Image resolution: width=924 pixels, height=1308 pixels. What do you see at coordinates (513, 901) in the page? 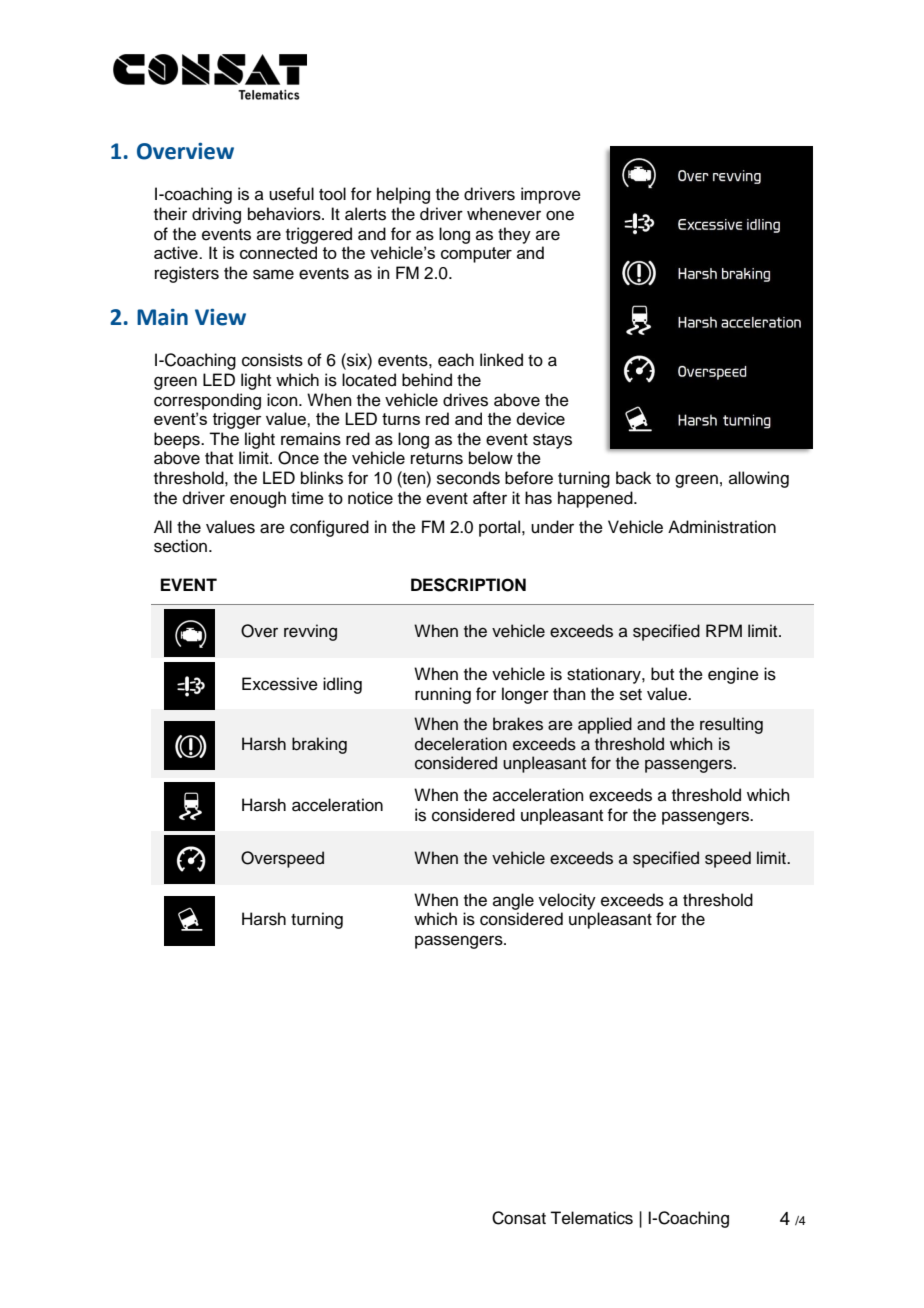
I see `angle` at bounding box center [513, 901].
